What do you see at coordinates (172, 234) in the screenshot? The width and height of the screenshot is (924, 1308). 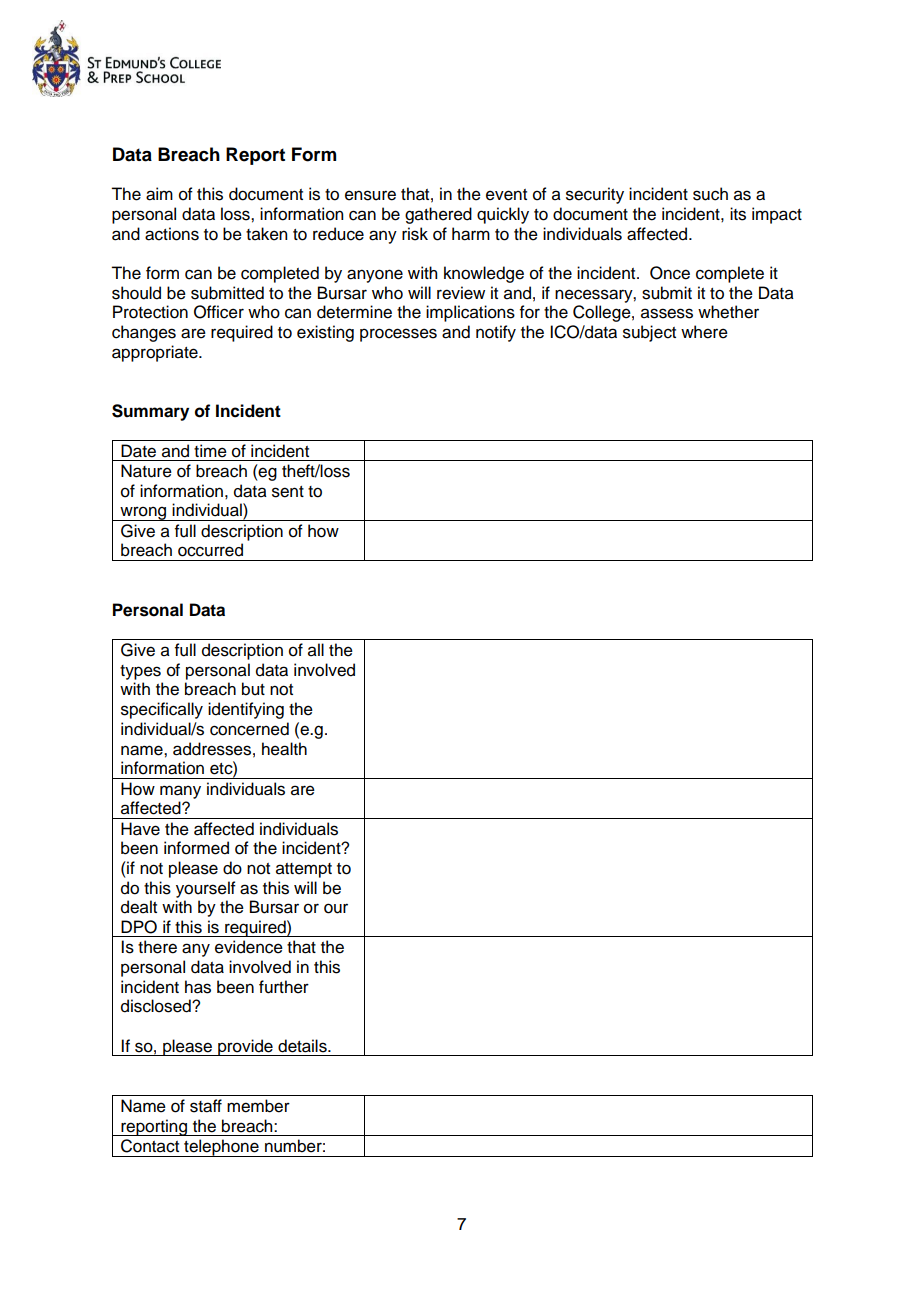 I see `actions` at bounding box center [172, 234].
